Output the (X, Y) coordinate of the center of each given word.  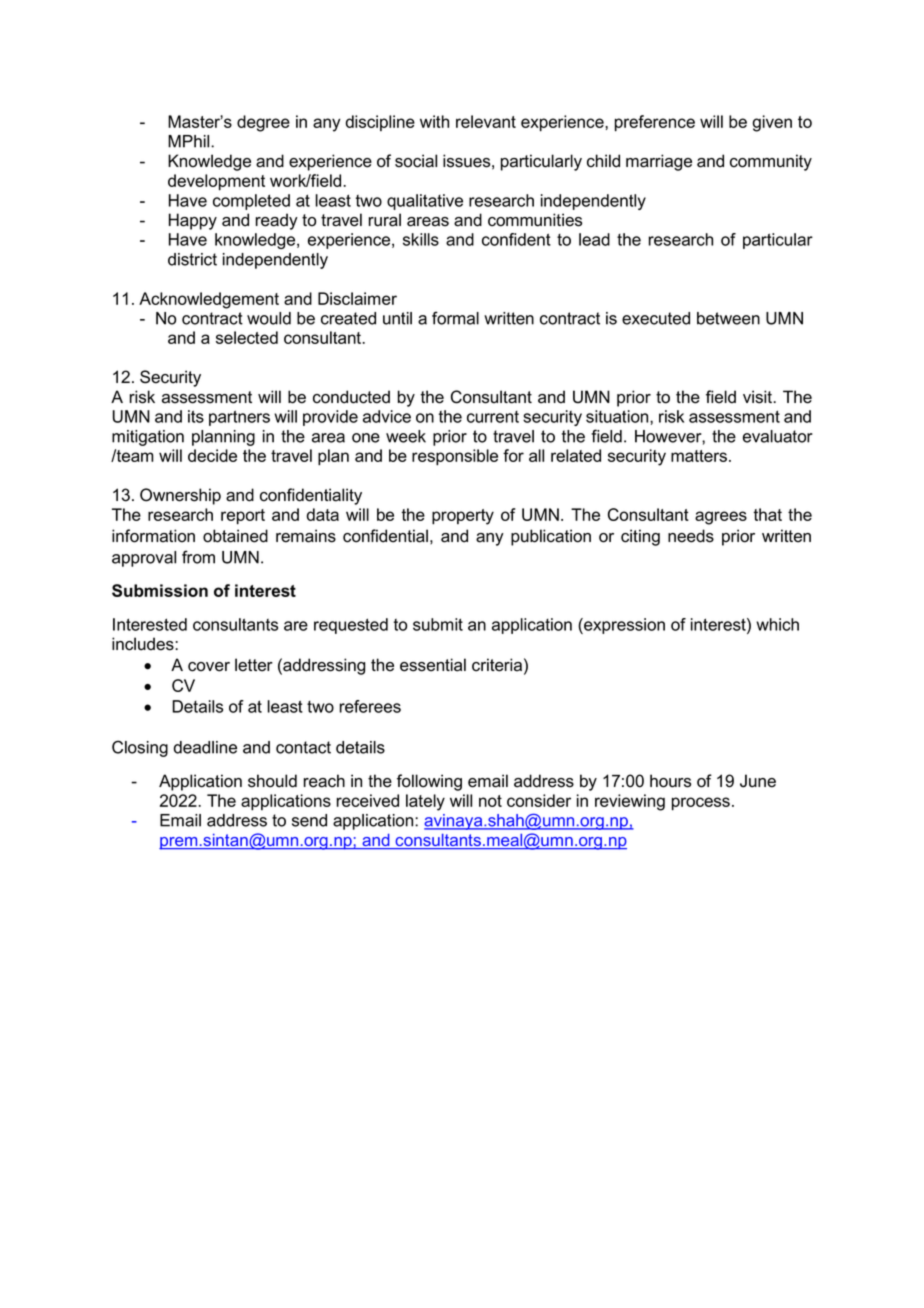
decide (212, 455)
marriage (659, 162)
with (434, 121)
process (701, 804)
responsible (455, 457)
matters (700, 456)
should (272, 781)
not (490, 801)
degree (263, 123)
